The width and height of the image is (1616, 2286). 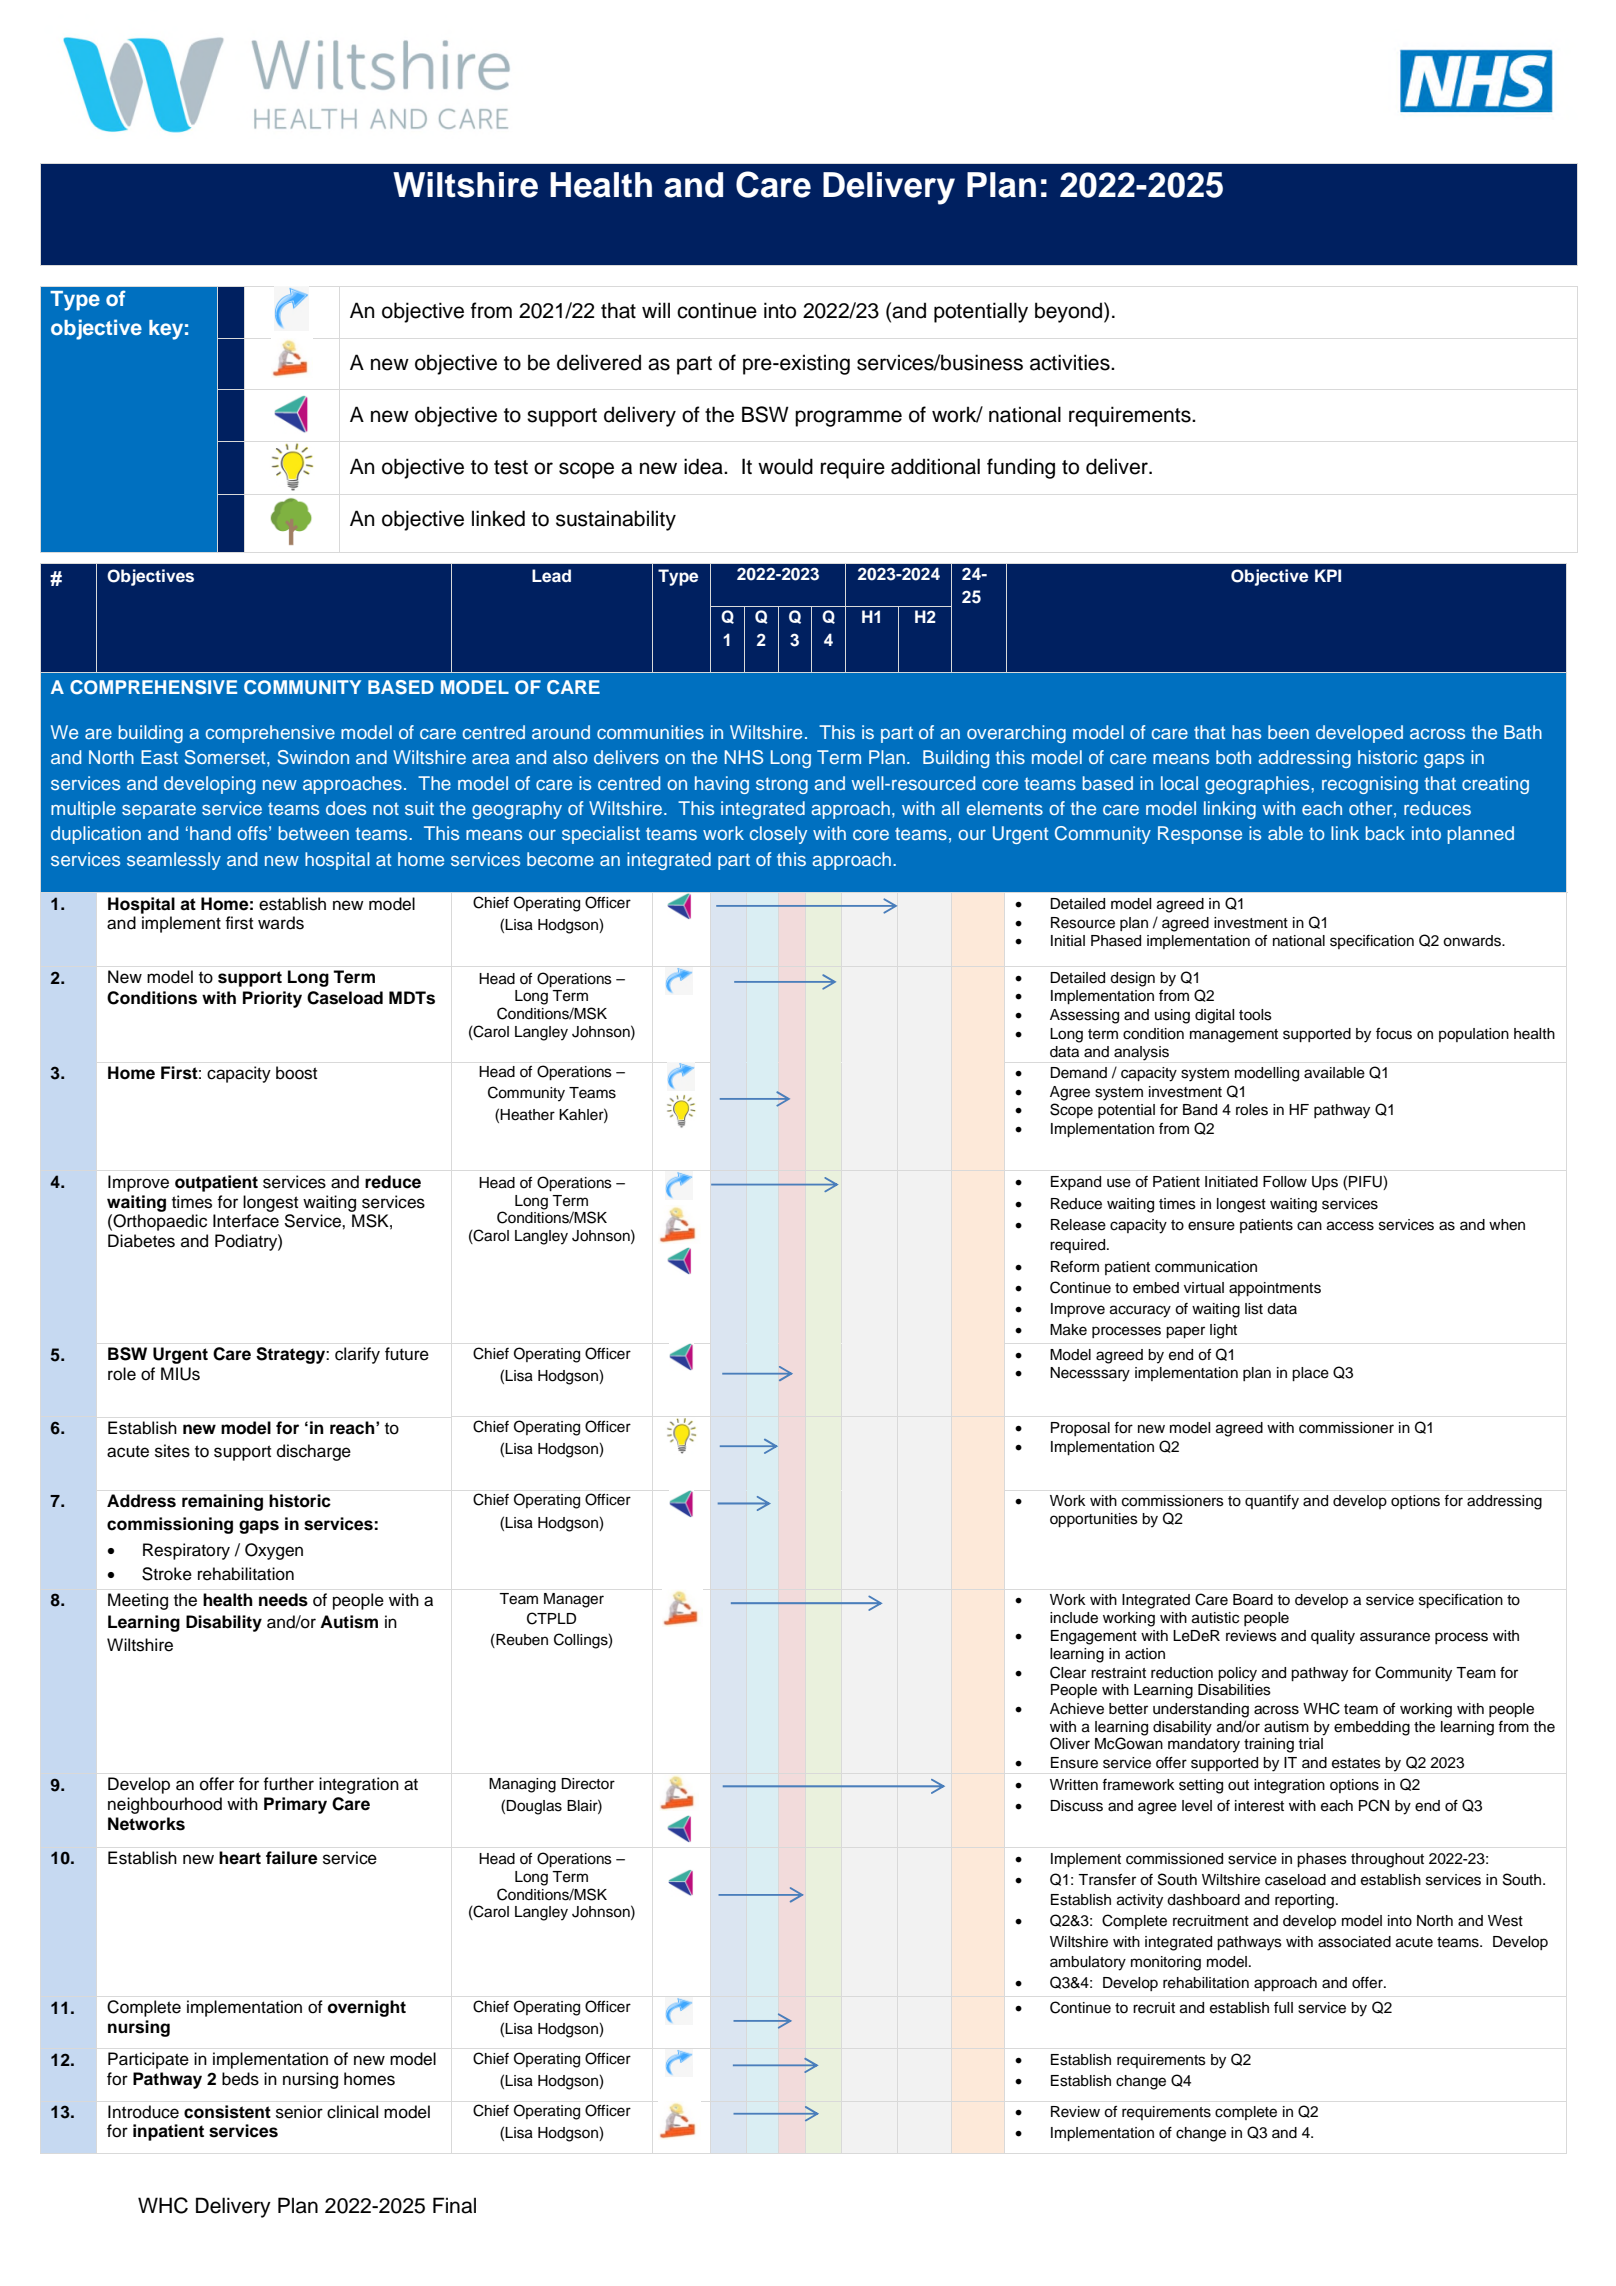 What do you see at coordinates (227, 2112) in the image?
I see `consistent` at bounding box center [227, 2112].
